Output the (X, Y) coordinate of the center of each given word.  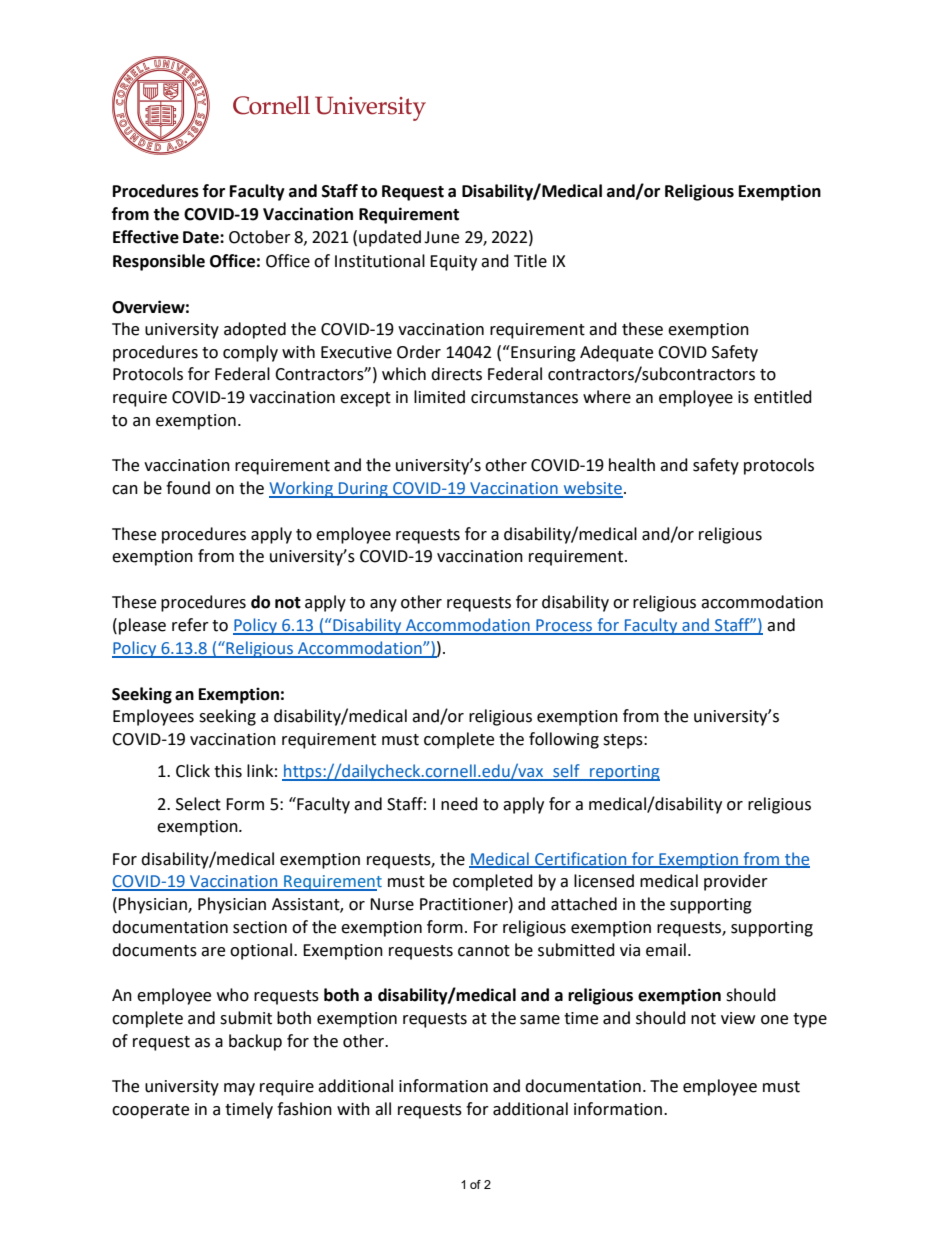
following (564, 740)
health (632, 465)
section (260, 927)
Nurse (392, 904)
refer (190, 625)
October (260, 237)
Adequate (616, 353)
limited (439, 397)
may (239, 1089)
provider (736, 882)
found (188, 488)
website (592, 489)
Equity (453, 263)
